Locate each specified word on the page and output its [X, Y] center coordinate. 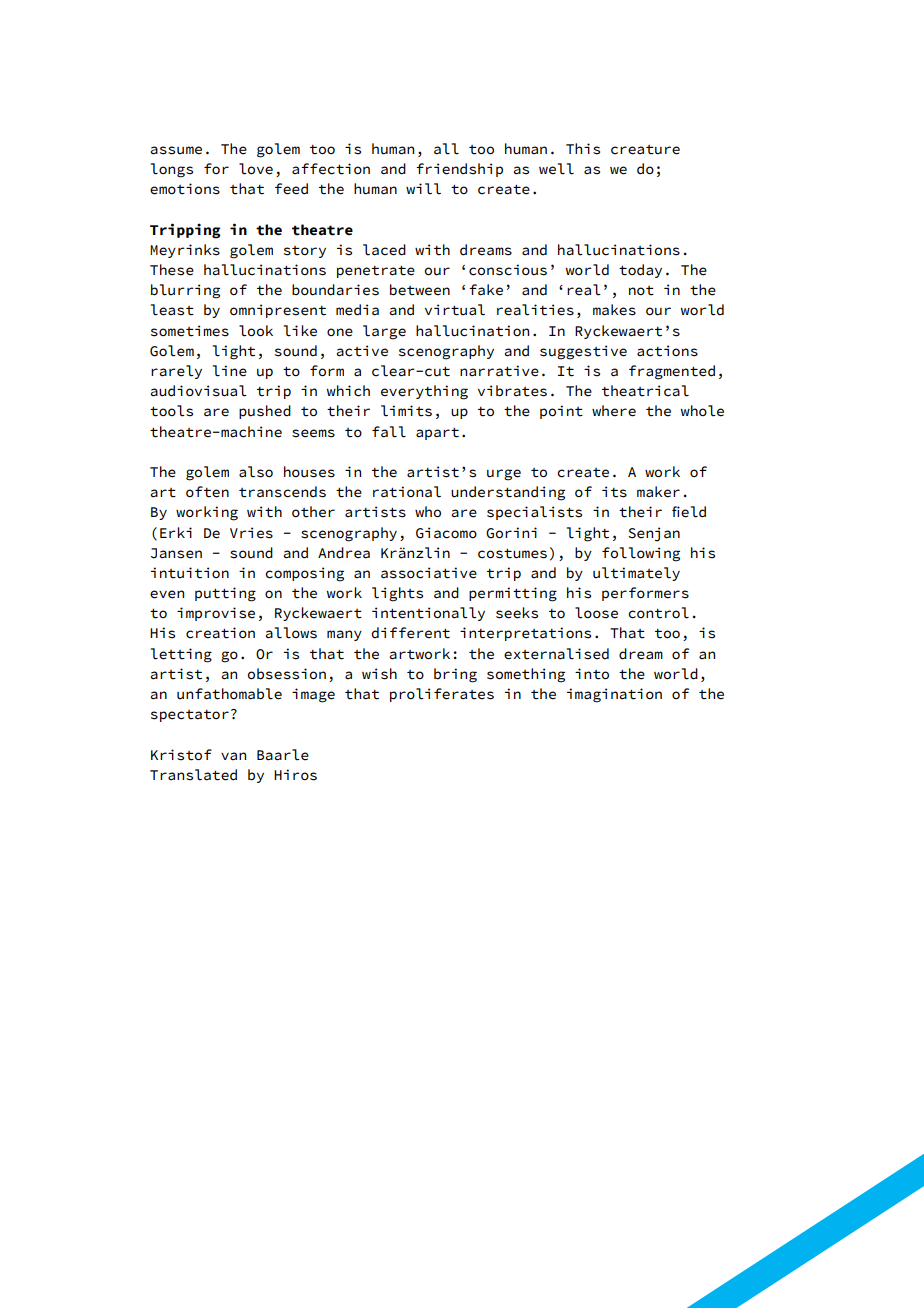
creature [645, 150]
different [410, 633]
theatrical [645, 391]
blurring [185, 291]
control [658, 613]
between [420, 290]
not [641, 291]
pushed [265, 412]
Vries [251, 533]
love [256, 169]
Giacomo [446, 533]
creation [220, 633]
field [689, 512]
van [233, 756]
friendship [459, 170]
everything [424, 392]
